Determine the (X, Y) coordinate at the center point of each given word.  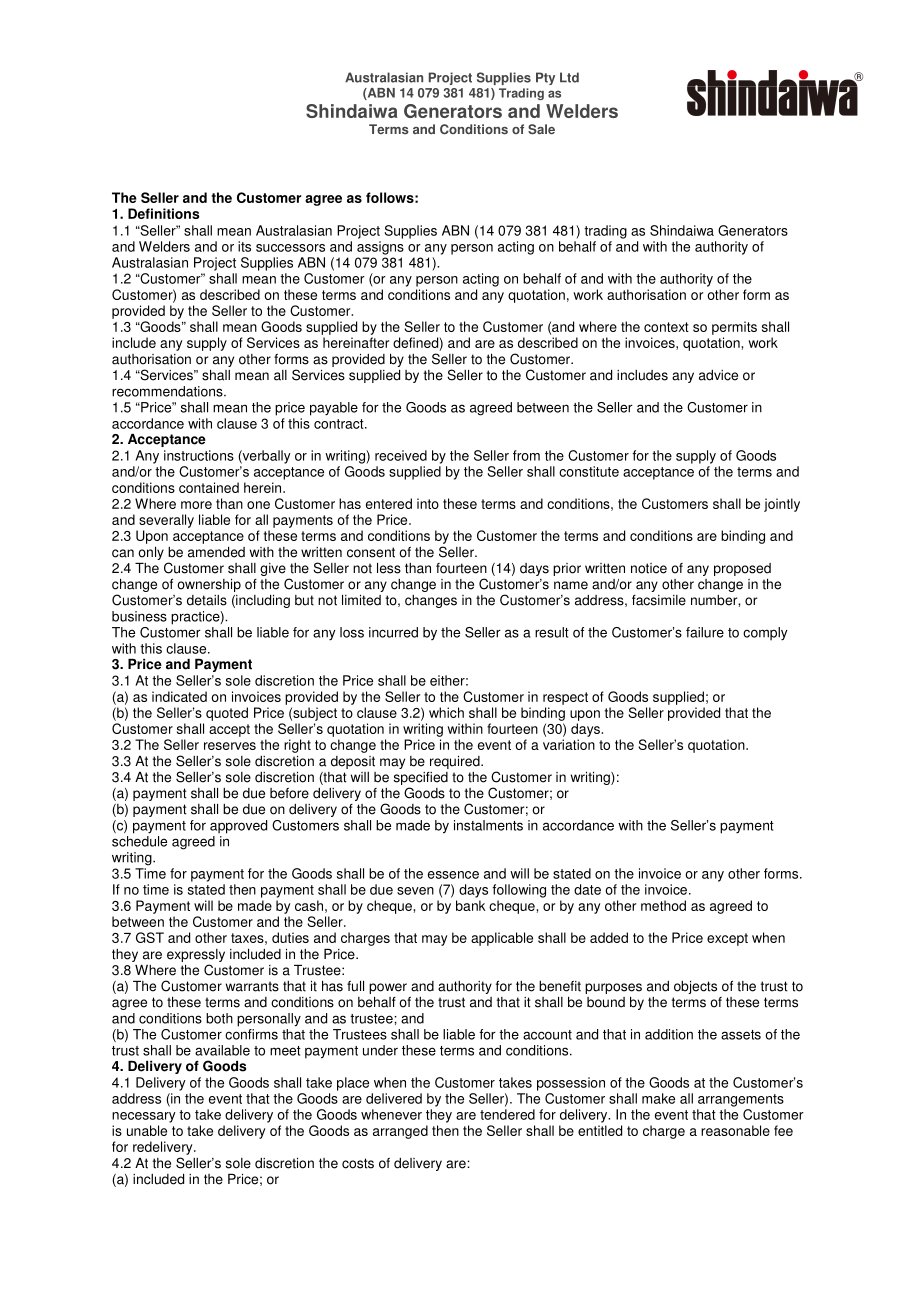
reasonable (735, 1130)
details (207, 600)
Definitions (164, 213)
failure (705, 632)
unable (147, 1130)
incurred (393, 632)
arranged (400, 1132)
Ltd (569, 77)
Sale (541, 129)
